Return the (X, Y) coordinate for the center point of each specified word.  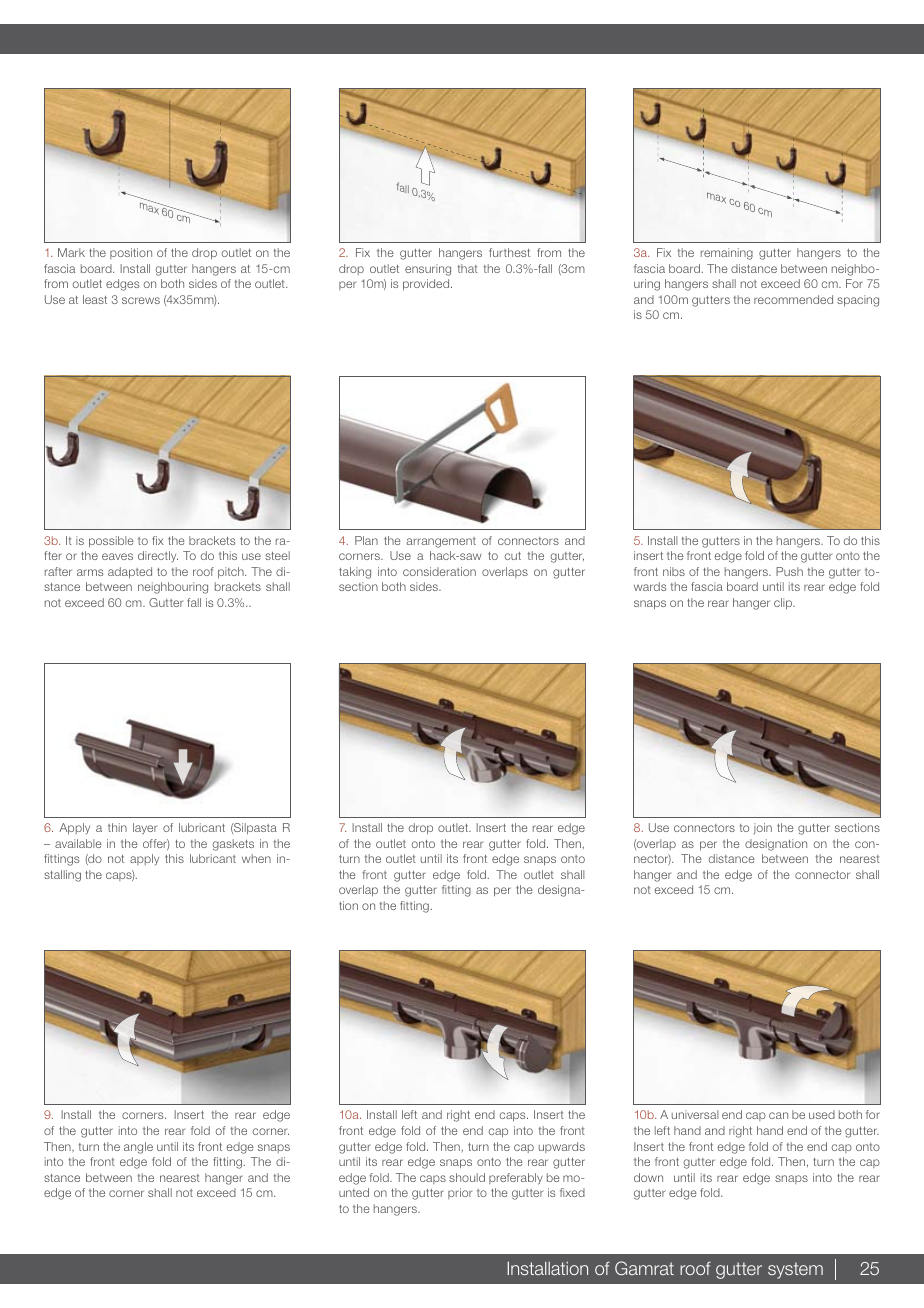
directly (158, 556)
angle (138, 1148)
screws (141, 300)
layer (145, 829)
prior (460, 1193)
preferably (516, 1179)
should (467, 1177)
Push (789, 571)
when (256, 858)
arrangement (441, 542)
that (468, 268)
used (822, 1114)
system (795, 1270)
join (763, 828)
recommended (793, 299)
